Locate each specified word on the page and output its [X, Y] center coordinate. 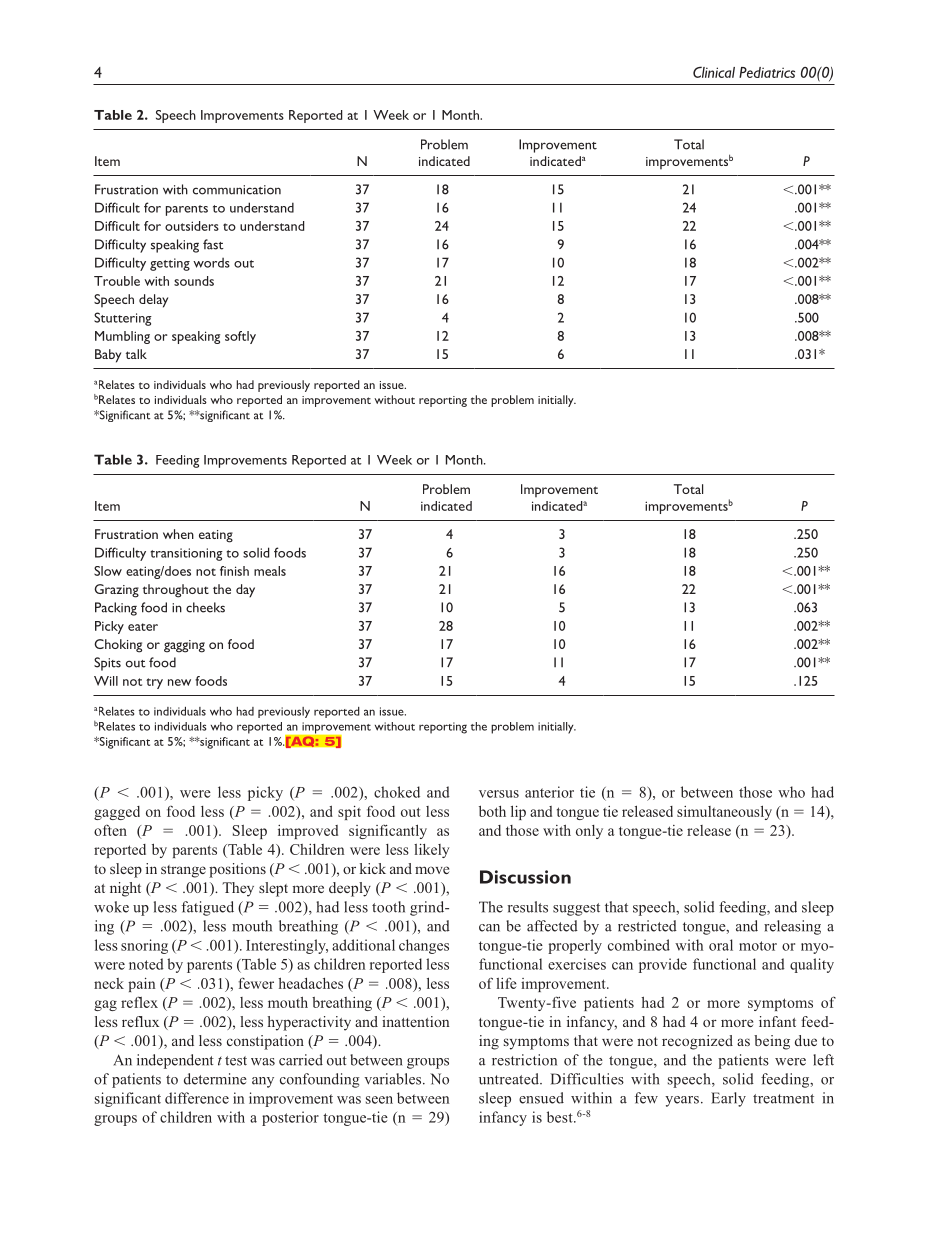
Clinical [714, 72]
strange [183, 871]
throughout [176, 591]
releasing [792, 927]
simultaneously [724, 812]
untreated [510, 1079]
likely [431, 851]
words [211, 263]
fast [213, 244]
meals [270, 571]
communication [237, 190]
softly [240, 337]
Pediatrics [767, 72]
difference [197, 1098]
